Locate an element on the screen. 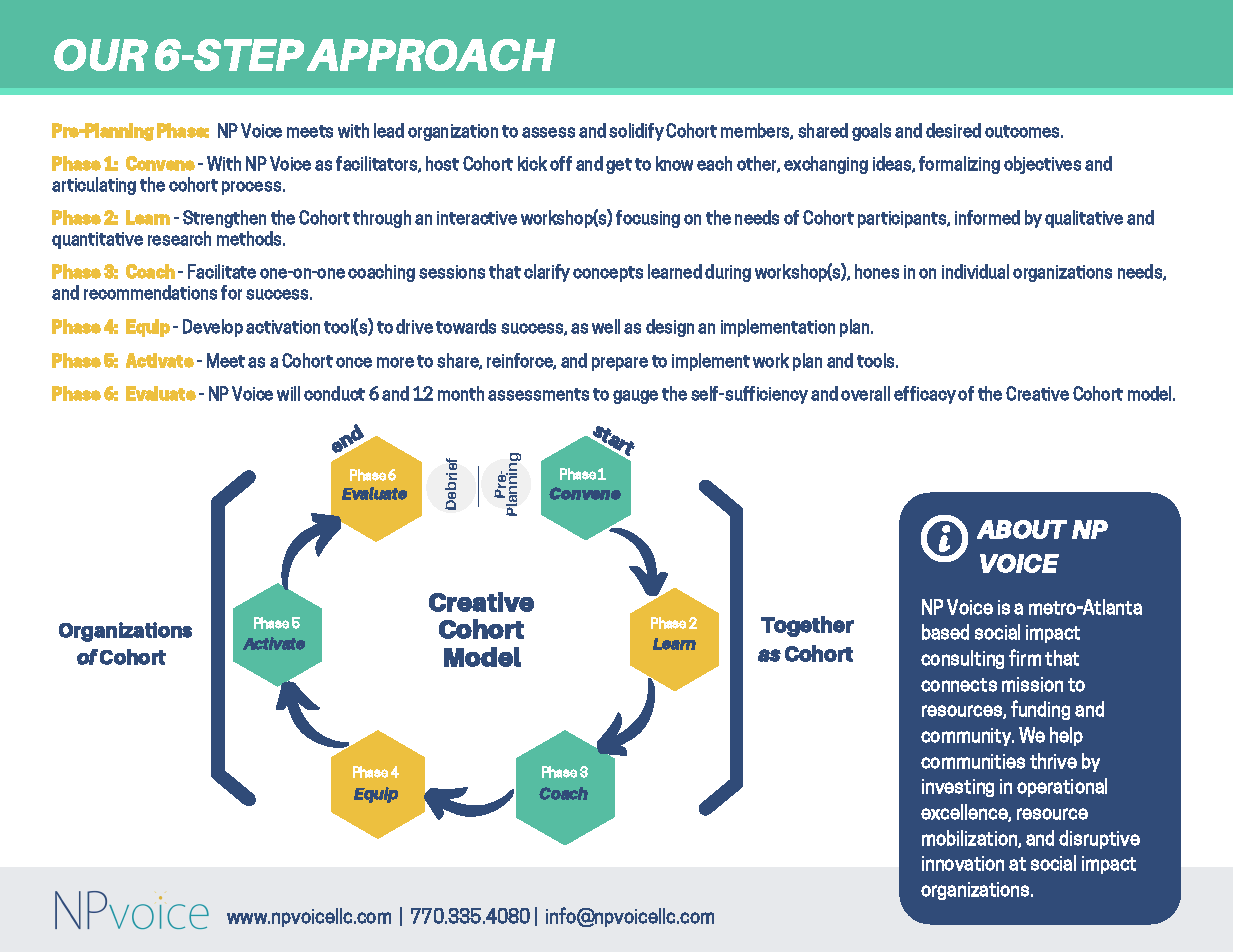  Together is located at coordinates (807, 626).
